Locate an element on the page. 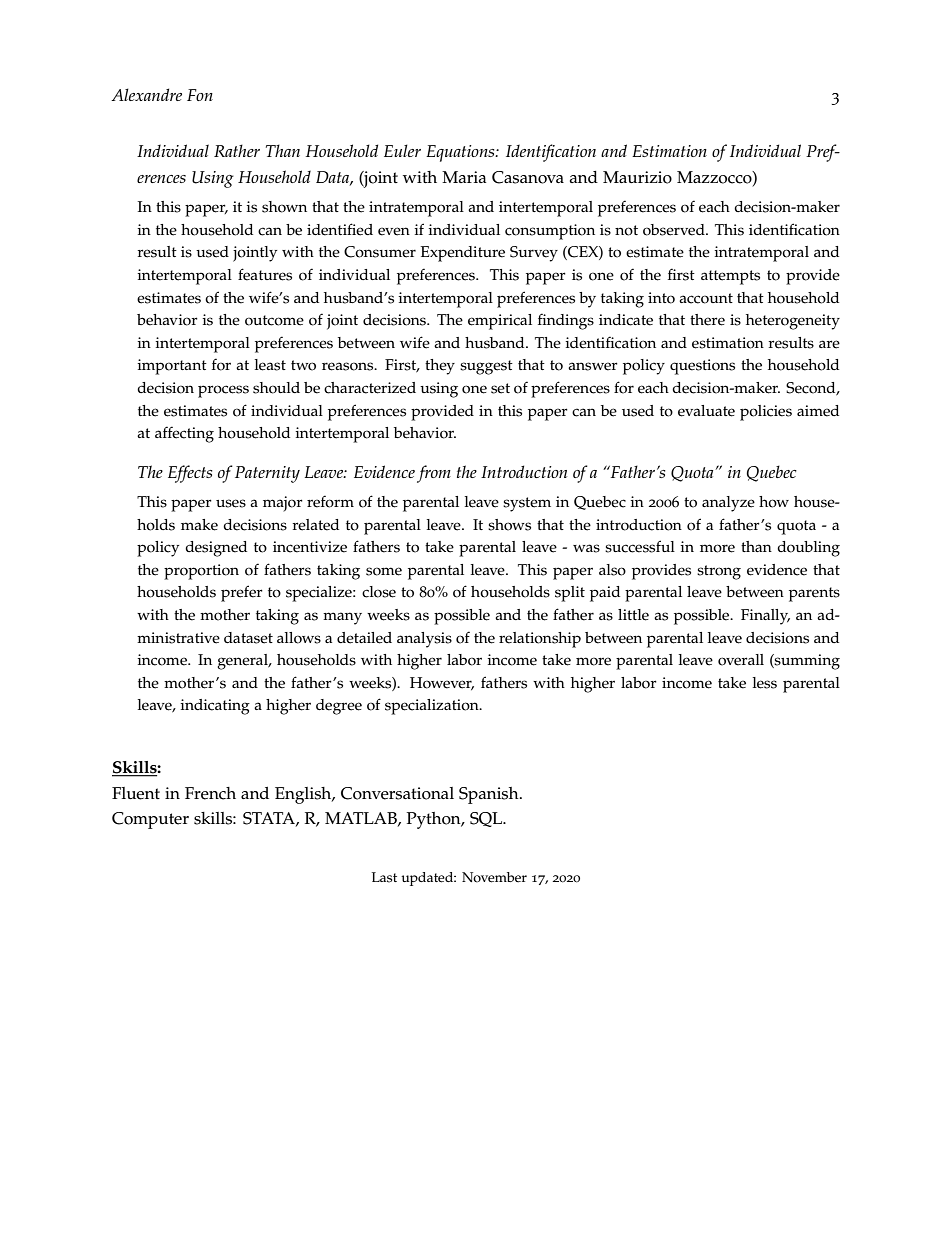 This page has height=1233, width=952. features is located at coordinates (265, 274).
